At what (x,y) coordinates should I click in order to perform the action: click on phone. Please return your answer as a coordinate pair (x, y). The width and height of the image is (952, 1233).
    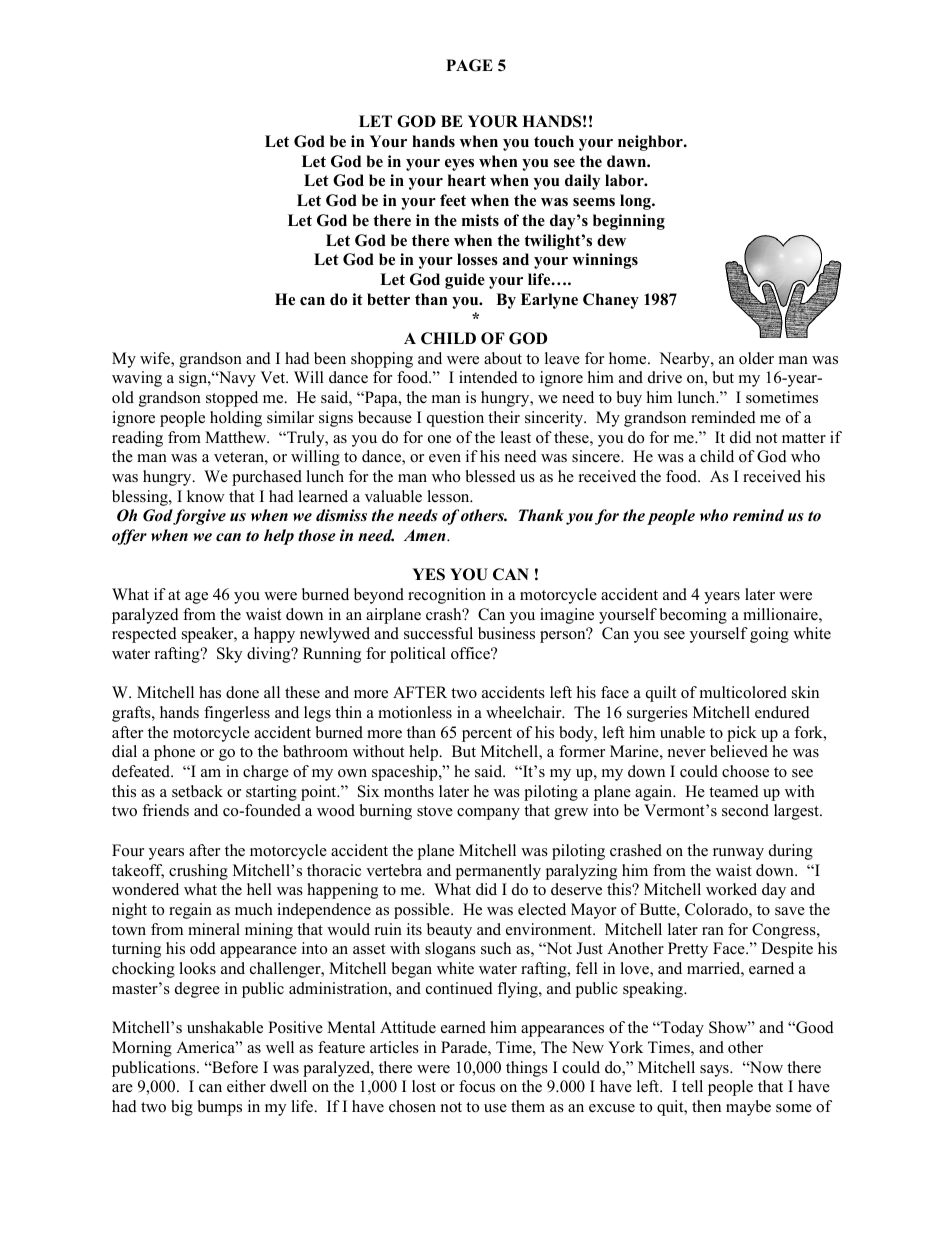
    Looking at the image, I should click on (174, 753).
